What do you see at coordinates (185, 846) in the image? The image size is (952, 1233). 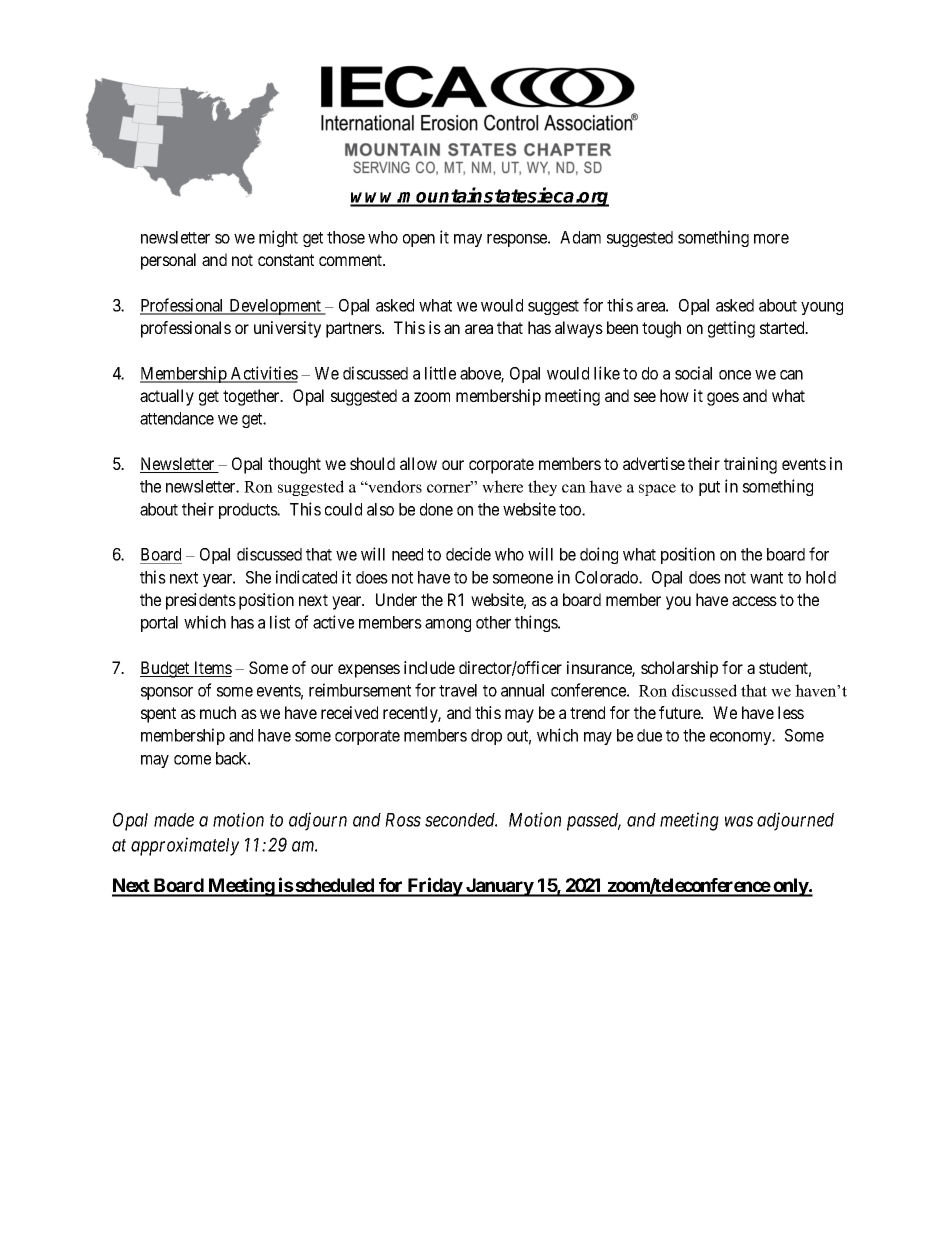 I see `approximately` at bounding box center [185, 846].
